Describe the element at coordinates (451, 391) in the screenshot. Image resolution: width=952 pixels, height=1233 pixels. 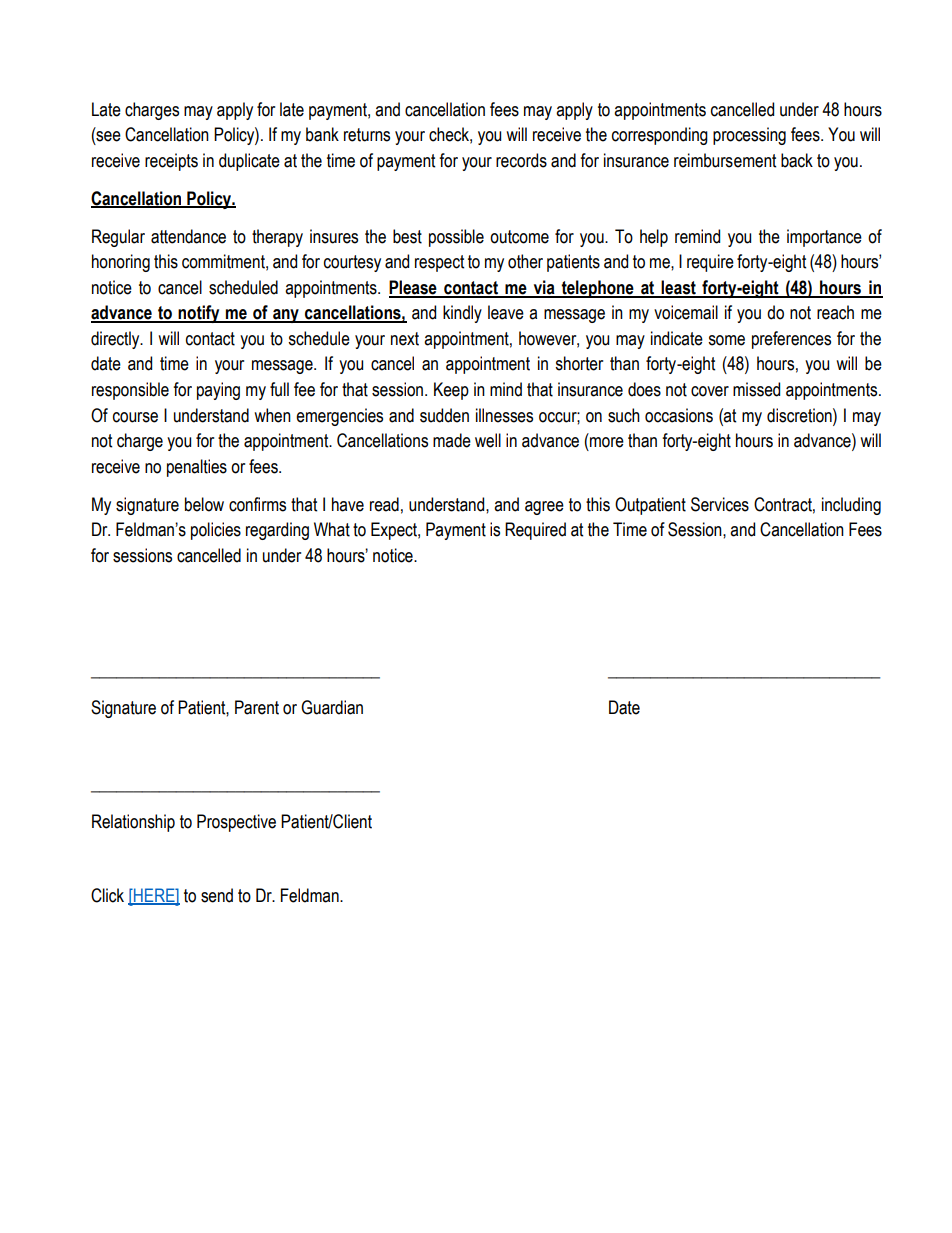
I see `Keep` at that location.
